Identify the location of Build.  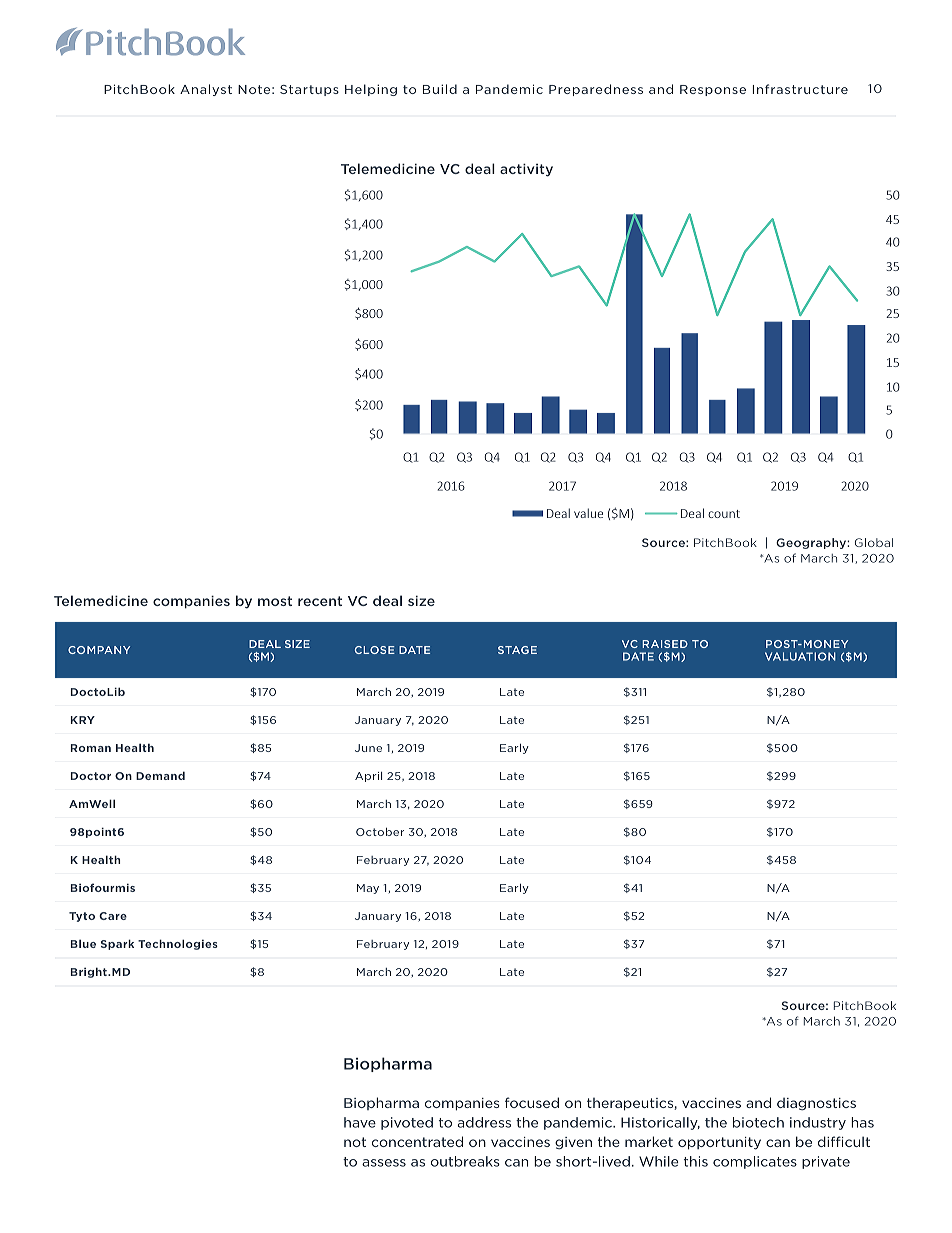
(440, 89).
